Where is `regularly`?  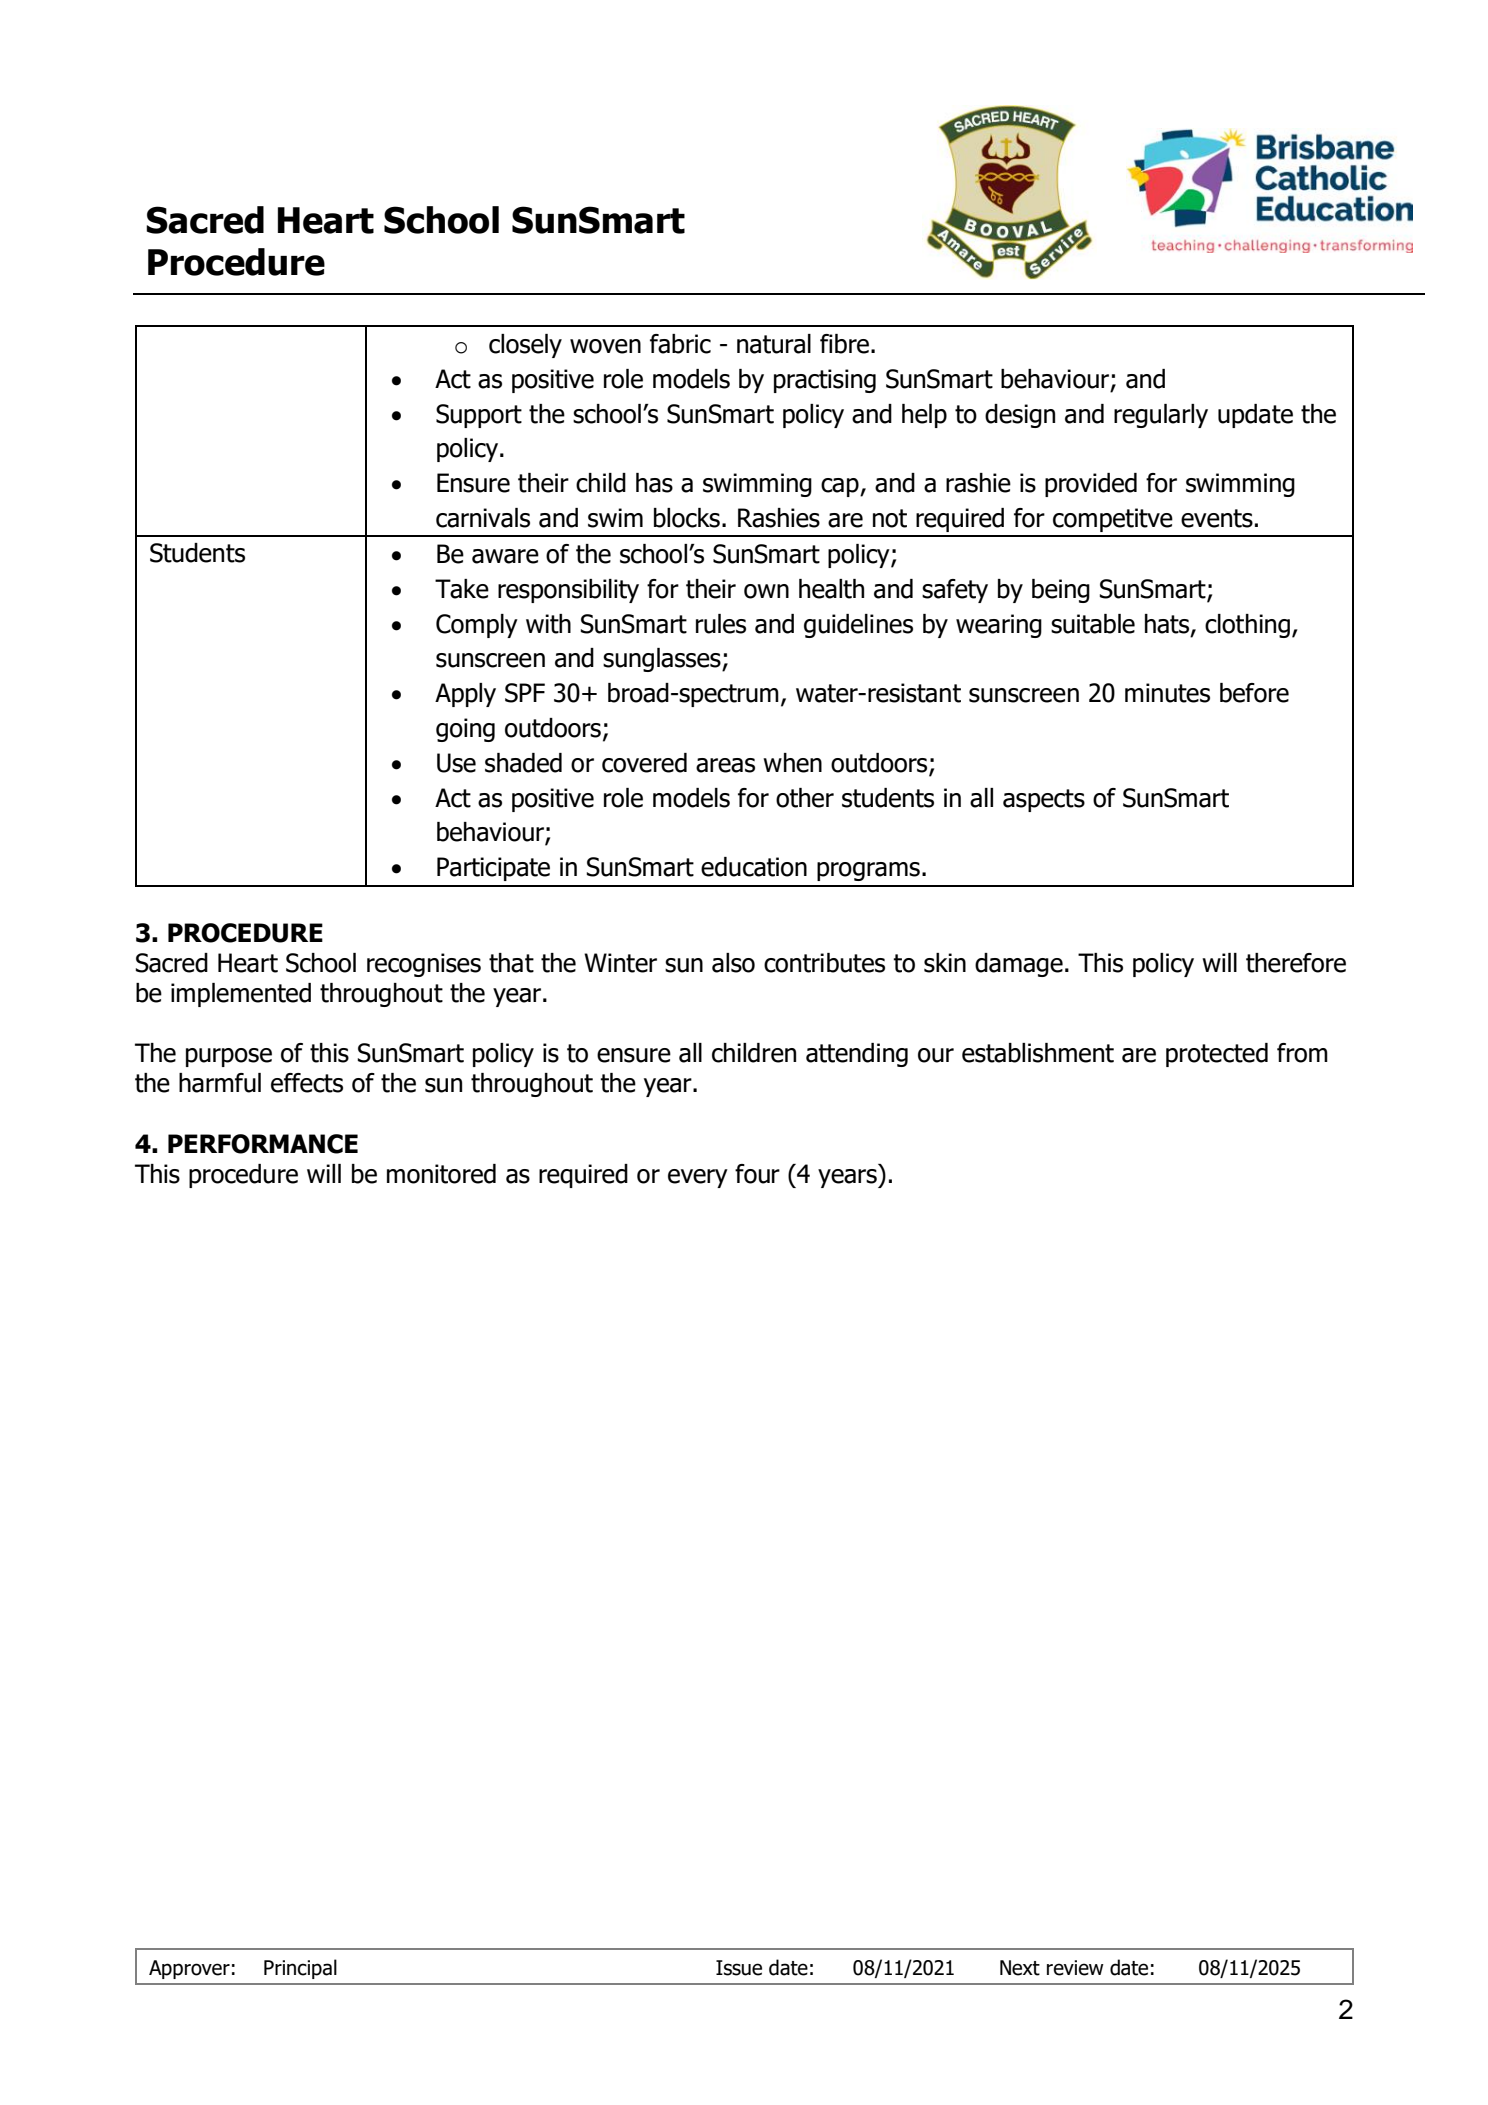
regularly is located at coordinates (1161, 416).
